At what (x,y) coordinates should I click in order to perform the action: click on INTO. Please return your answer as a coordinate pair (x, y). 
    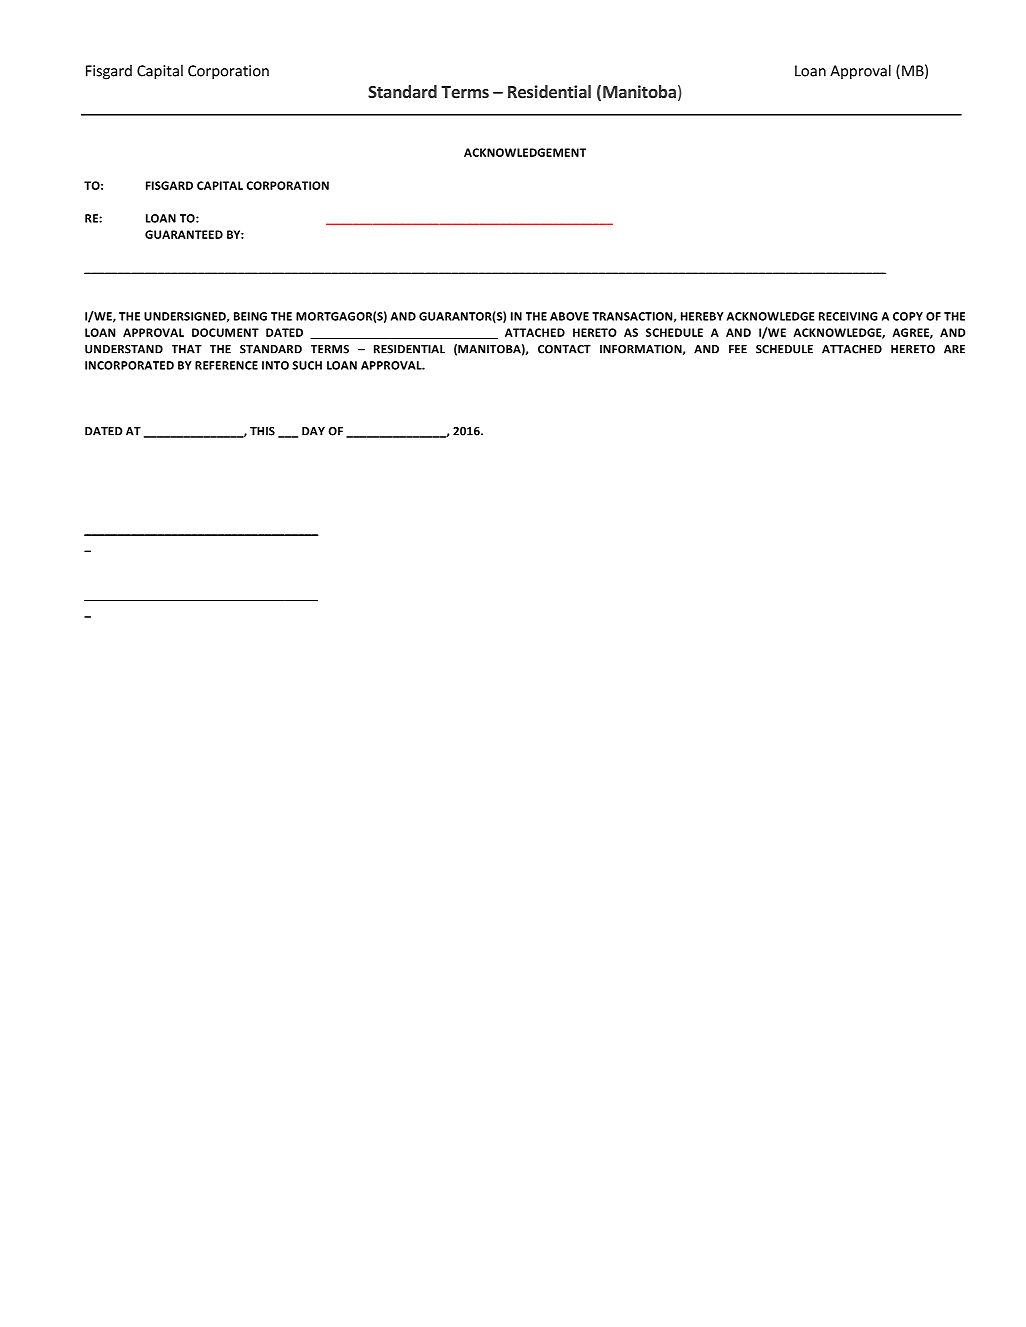
    Looking at the image, I should click on (275, 365).
